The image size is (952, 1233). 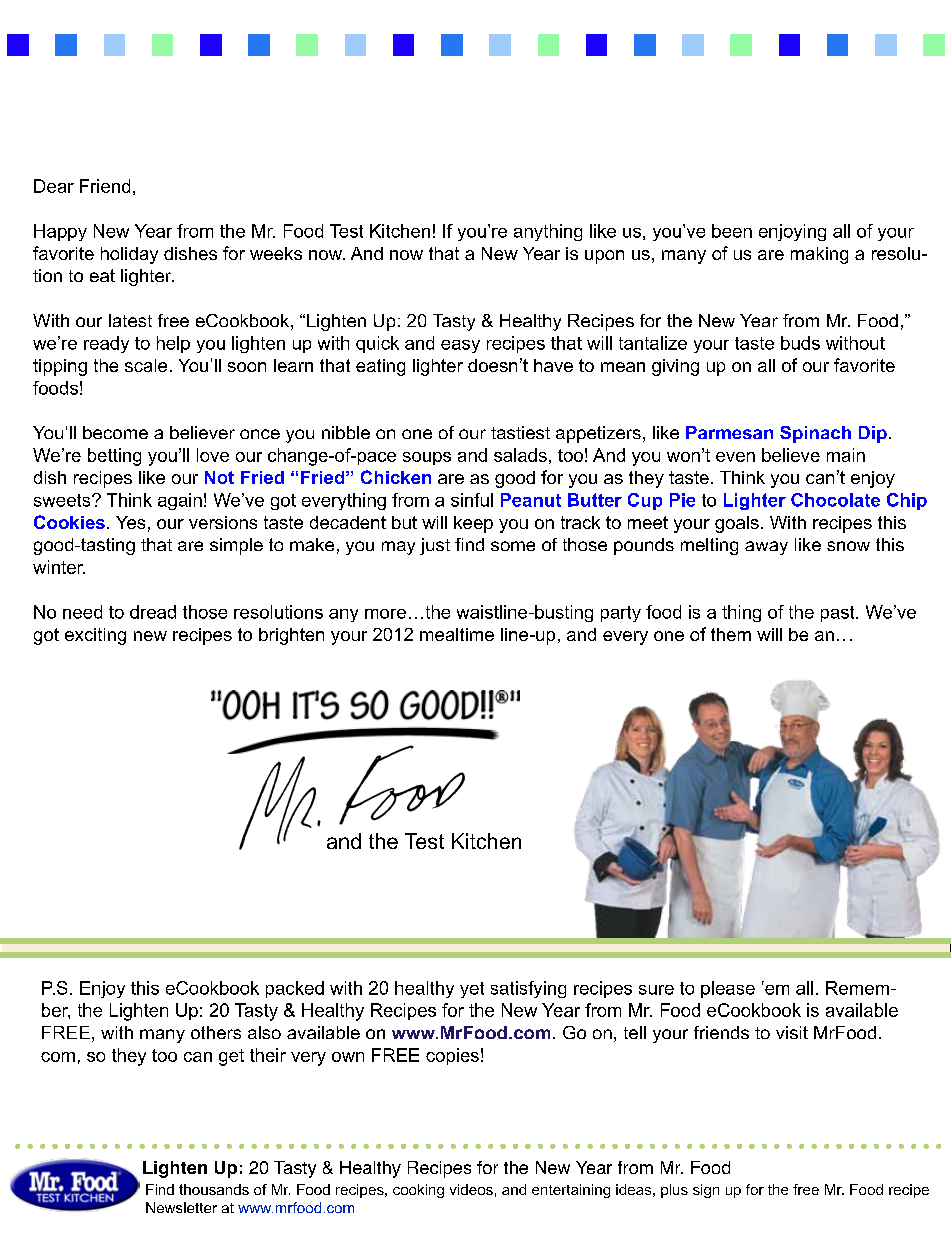 I want to click on keep, so click(x=473, y=524).
